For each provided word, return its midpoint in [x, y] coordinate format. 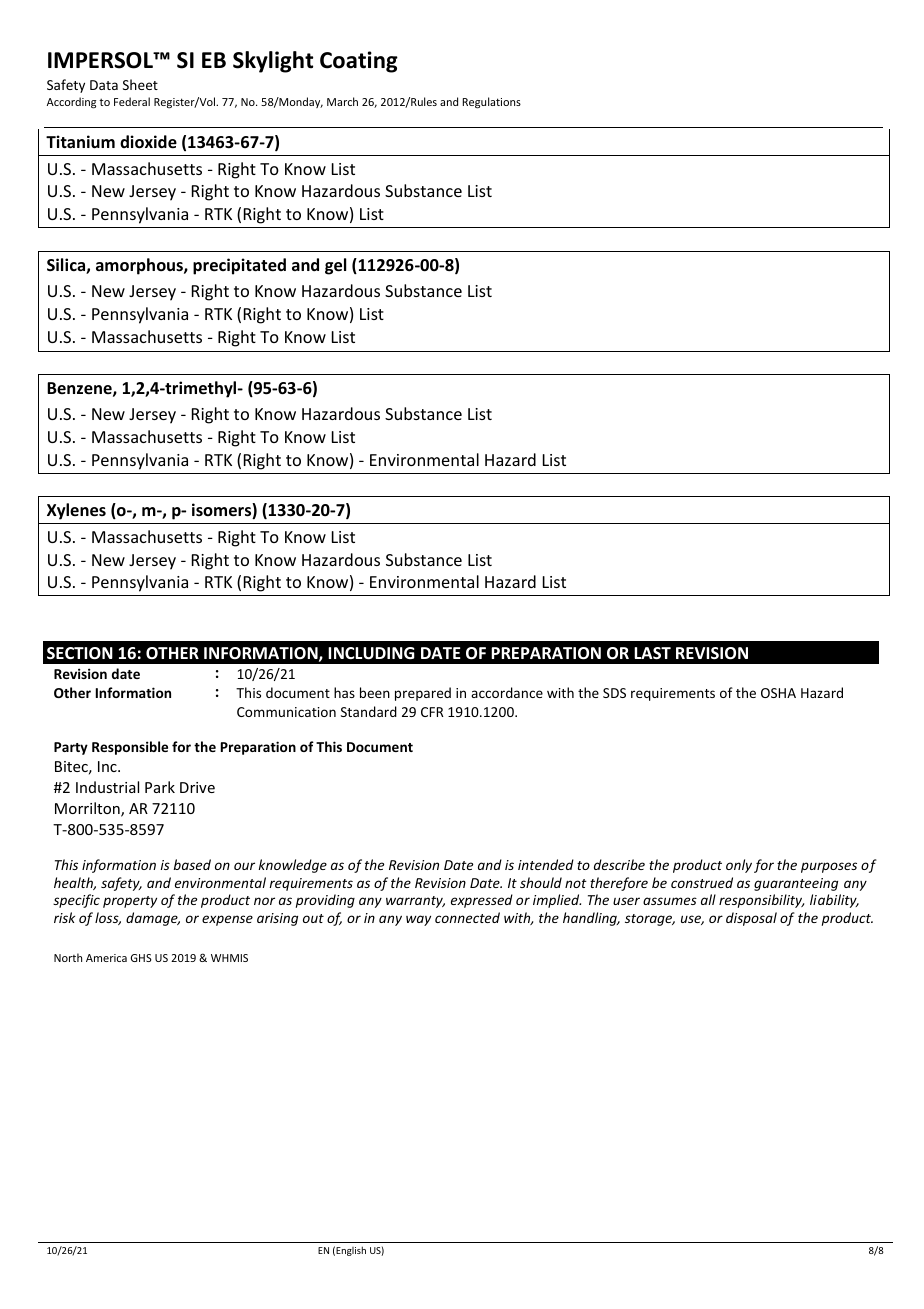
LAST [652, 653]
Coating [359, 62]
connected [467, 917]
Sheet [140, 84]
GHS [141, 958]
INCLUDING [371, 653]
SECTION [80, 653]
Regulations [492, 103]
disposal [751, 919]
